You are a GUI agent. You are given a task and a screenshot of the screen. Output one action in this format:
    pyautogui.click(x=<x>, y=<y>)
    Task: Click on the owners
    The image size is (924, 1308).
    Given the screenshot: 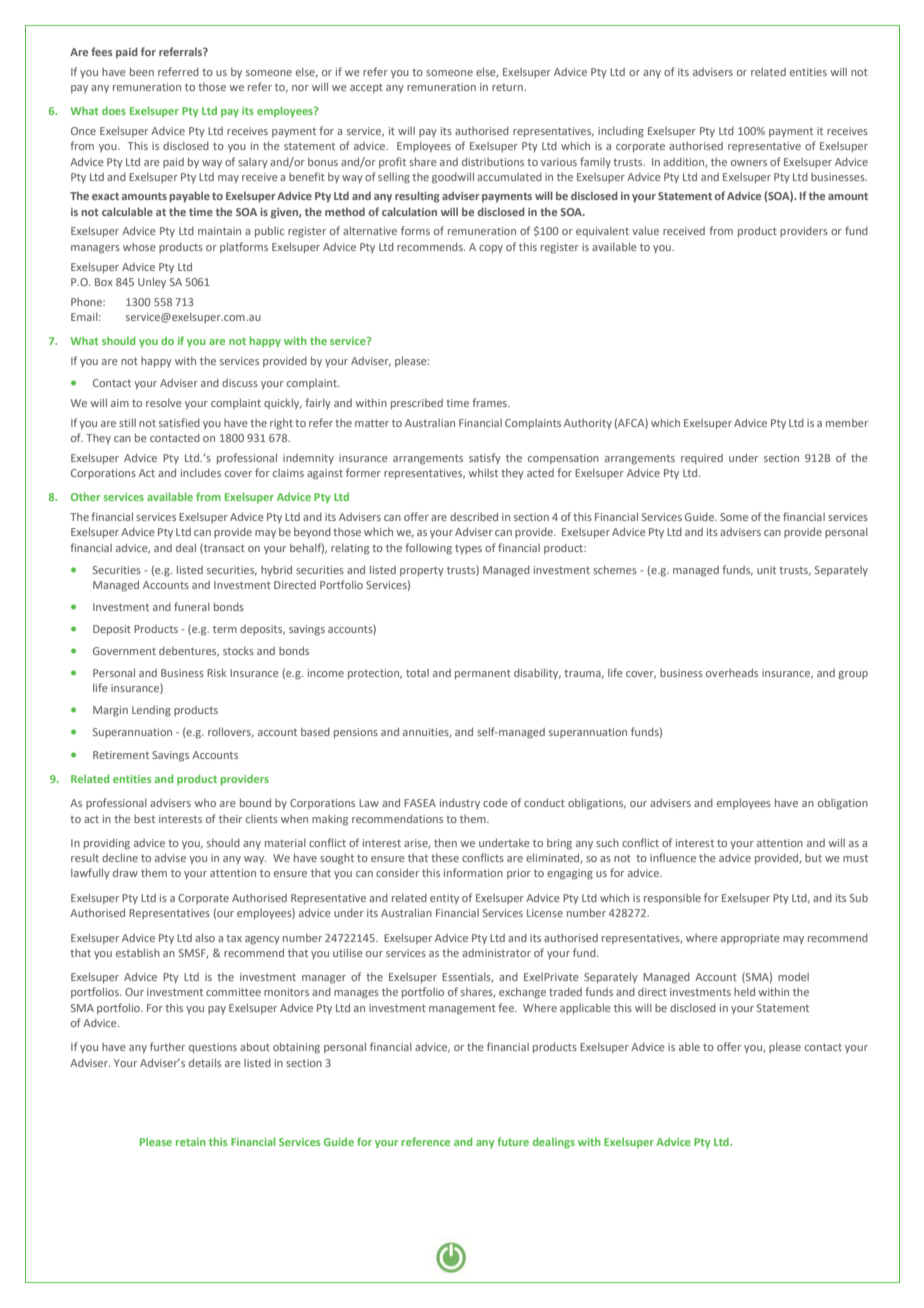 What is the action you would take?
    pyautogui.click(x=749, y=163)
